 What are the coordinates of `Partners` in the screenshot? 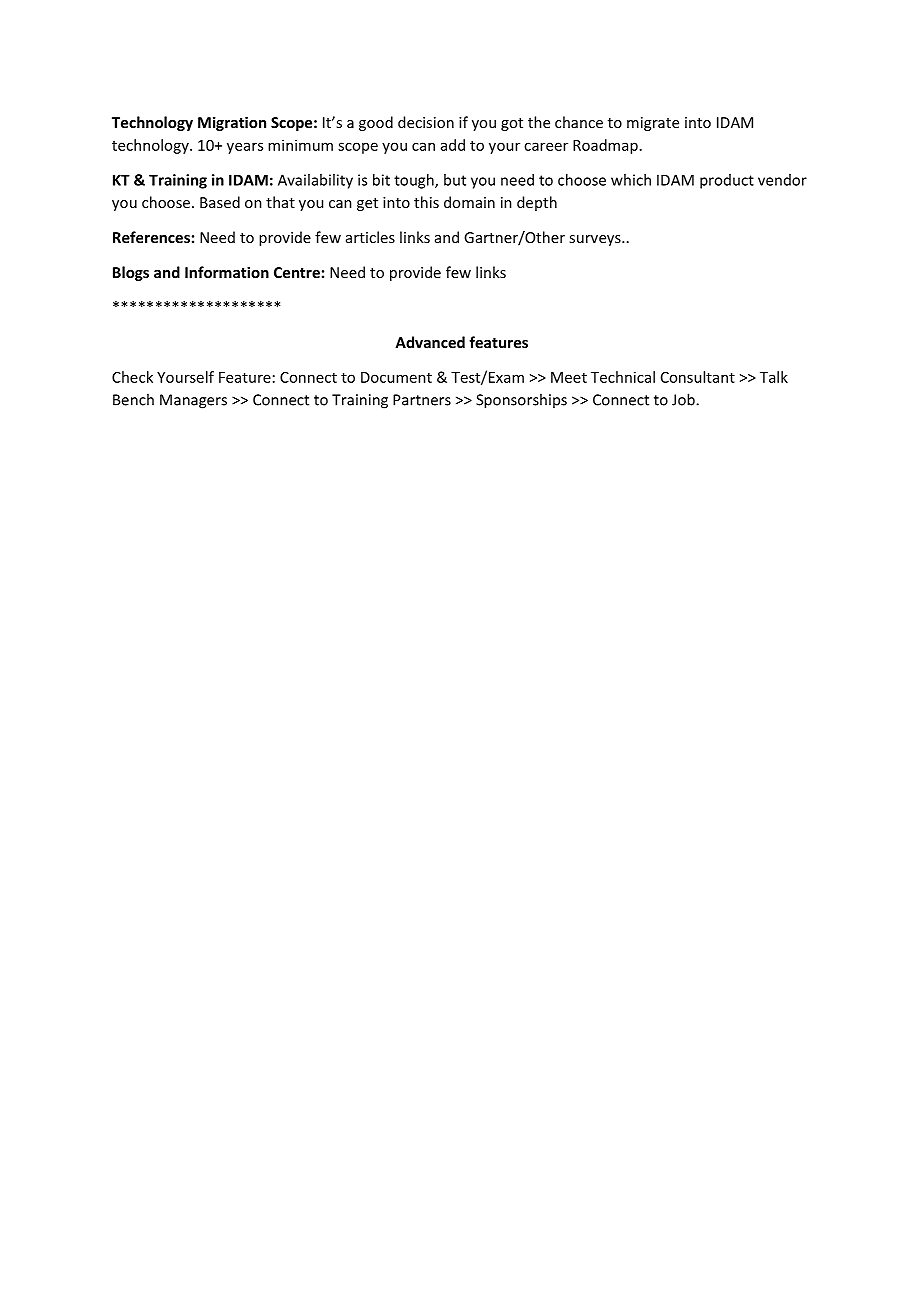 It's located at (422, 400).
